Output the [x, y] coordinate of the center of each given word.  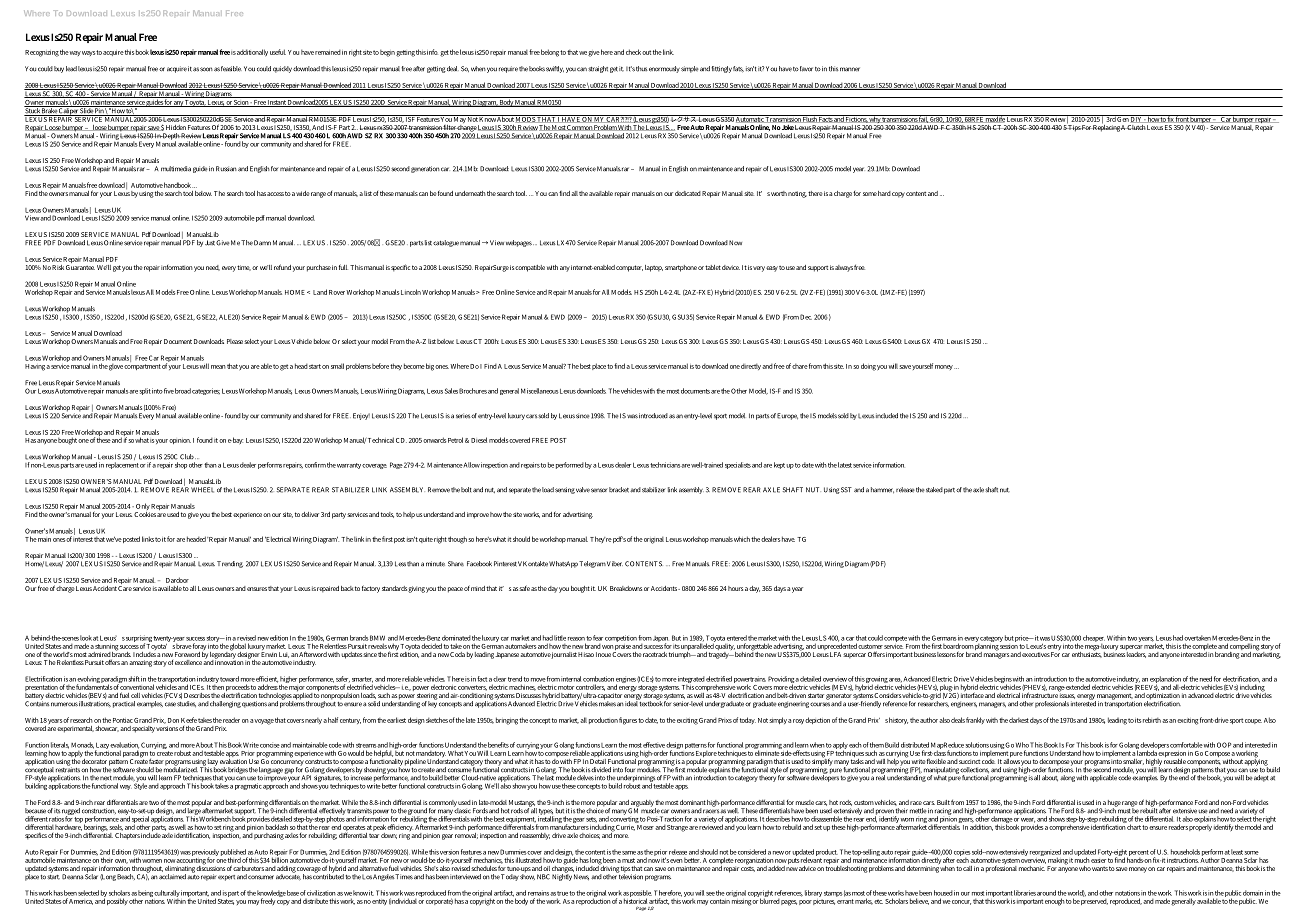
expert [226, 878]
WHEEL [202, 490]
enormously [664, 69]
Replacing [1106, 127]
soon [206, 69]
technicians [666, 465]
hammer [882, 490]
